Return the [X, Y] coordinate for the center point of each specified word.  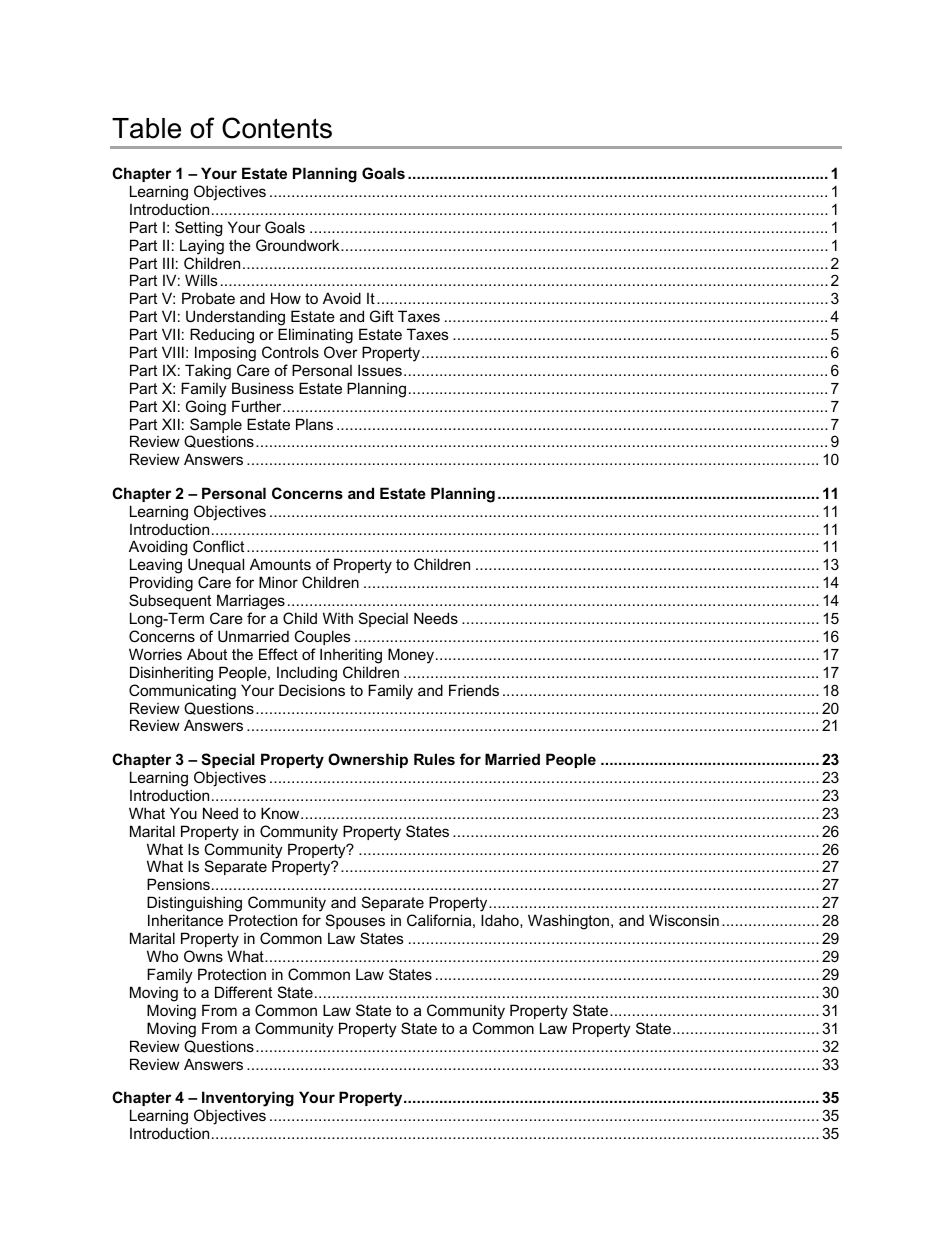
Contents [277, 128]
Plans [314, 424]
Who [162, 956]
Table [146, 128]
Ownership [368, 760]
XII [171, 424]
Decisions [312, 690]
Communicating [182, 692]
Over [341, 352]
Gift [382, 316]
